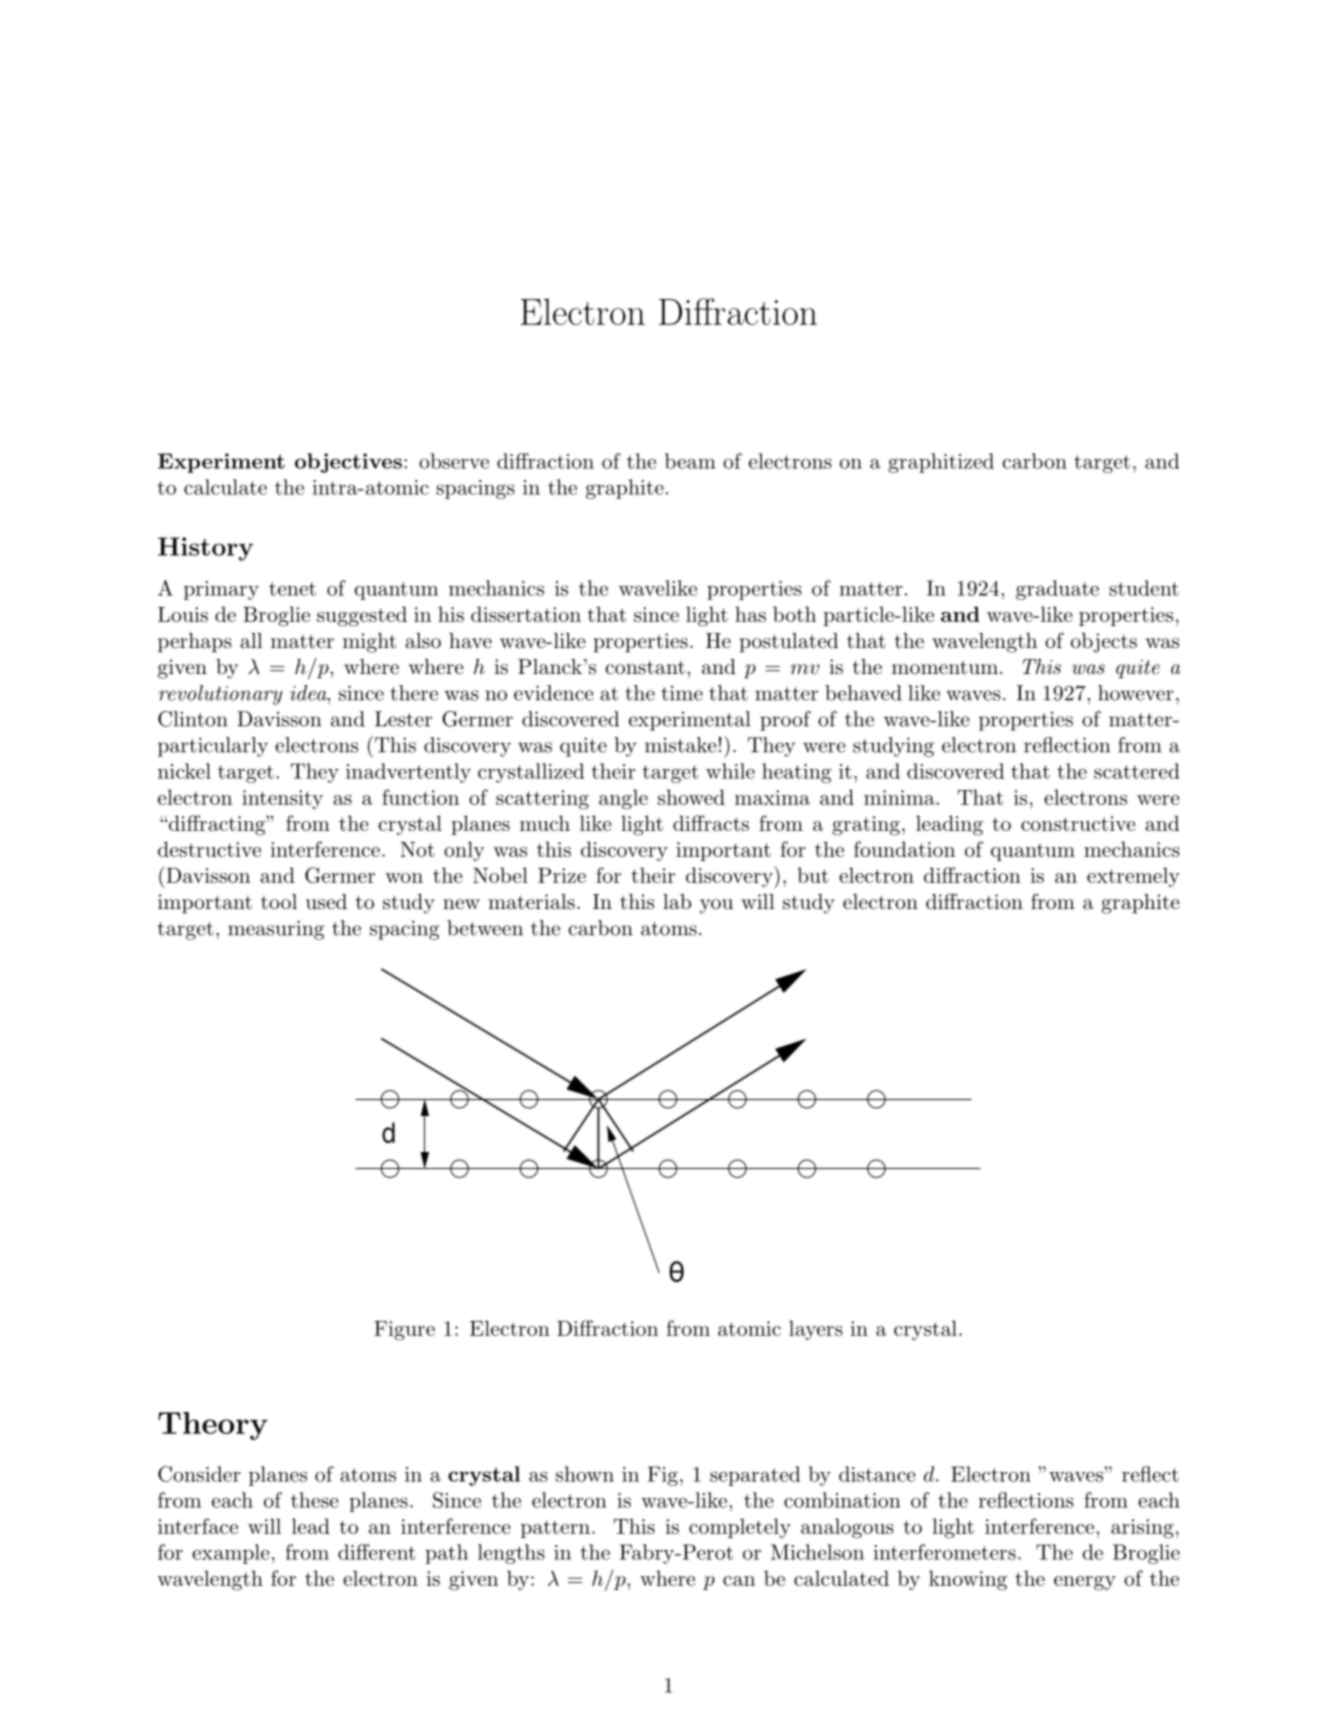 This screenshot has width=1337, height=1730. Describe the element at coordinates (816, 1330) in the screenshot. I see `layers` at that location.
